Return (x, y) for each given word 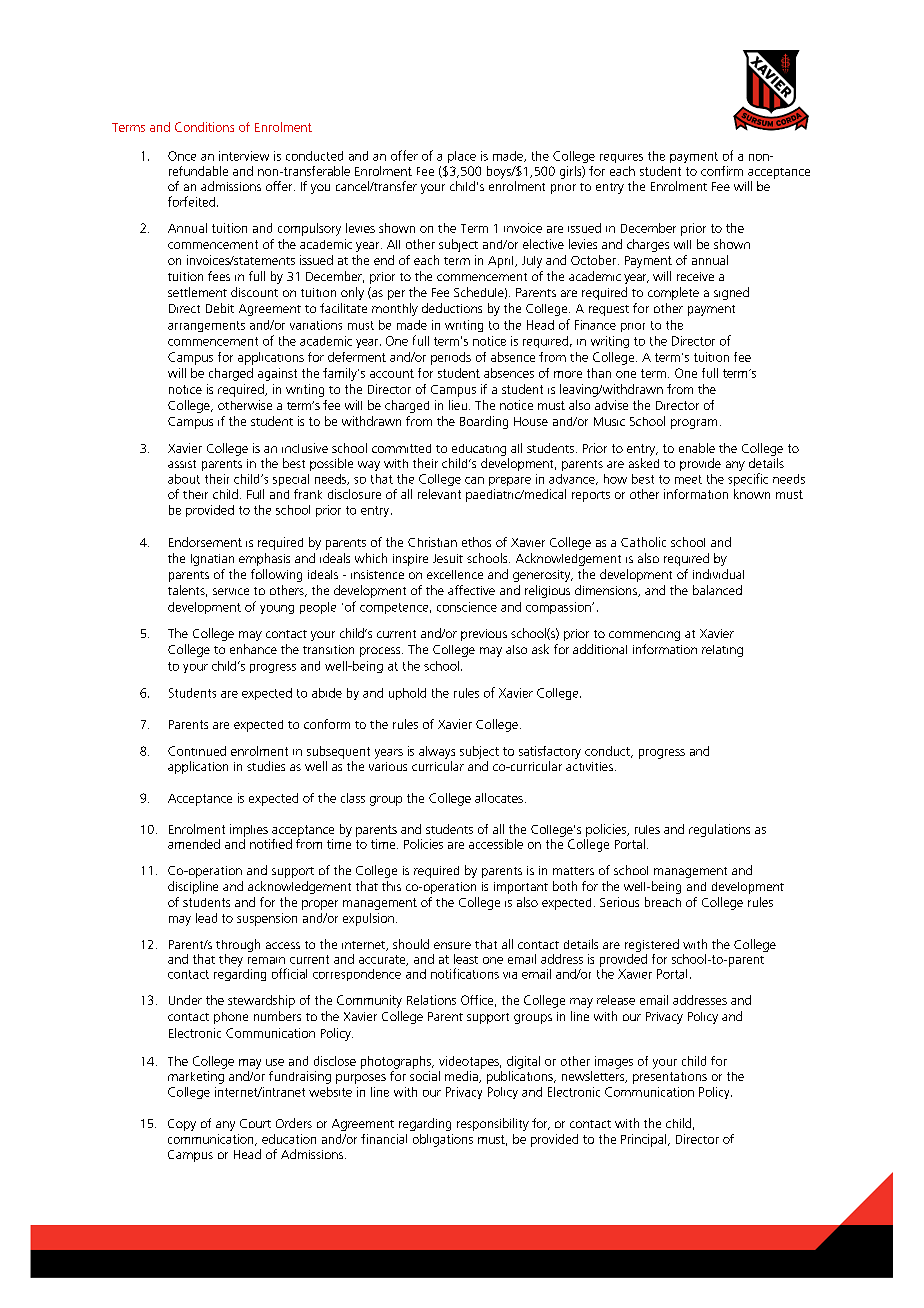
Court (255, 1123)
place (462, 157)
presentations (670, 1078)
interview (244, 156)
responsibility (493, 1124)
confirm (722, 171)
